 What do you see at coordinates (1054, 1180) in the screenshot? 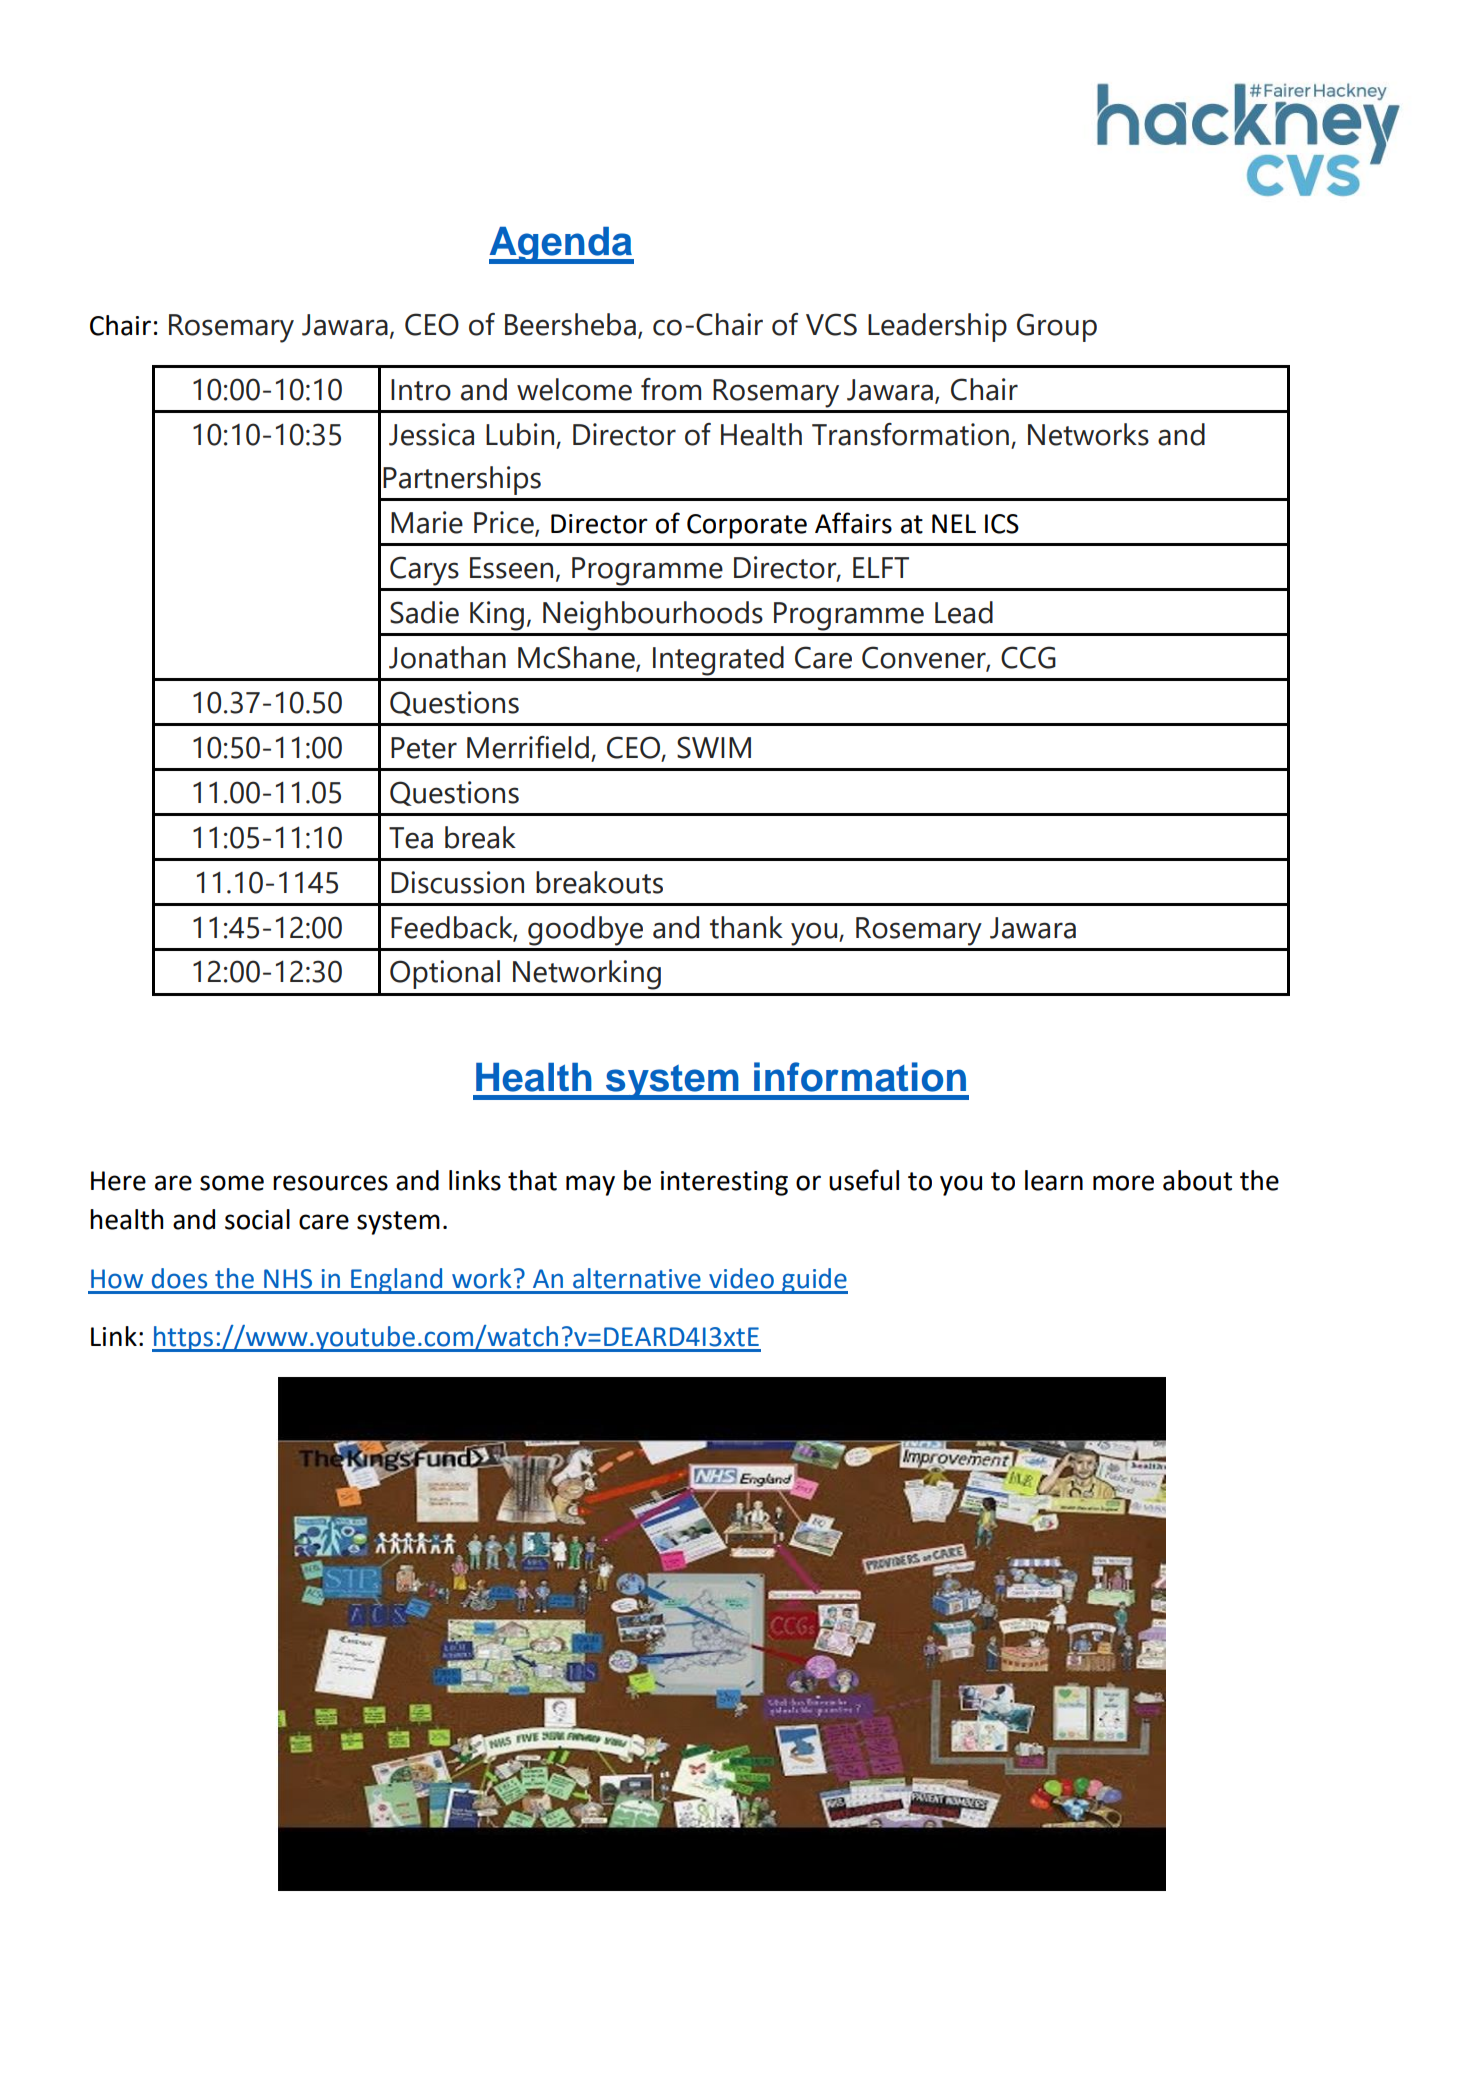
I see `learn` at bounding box center [1054, 1180].
